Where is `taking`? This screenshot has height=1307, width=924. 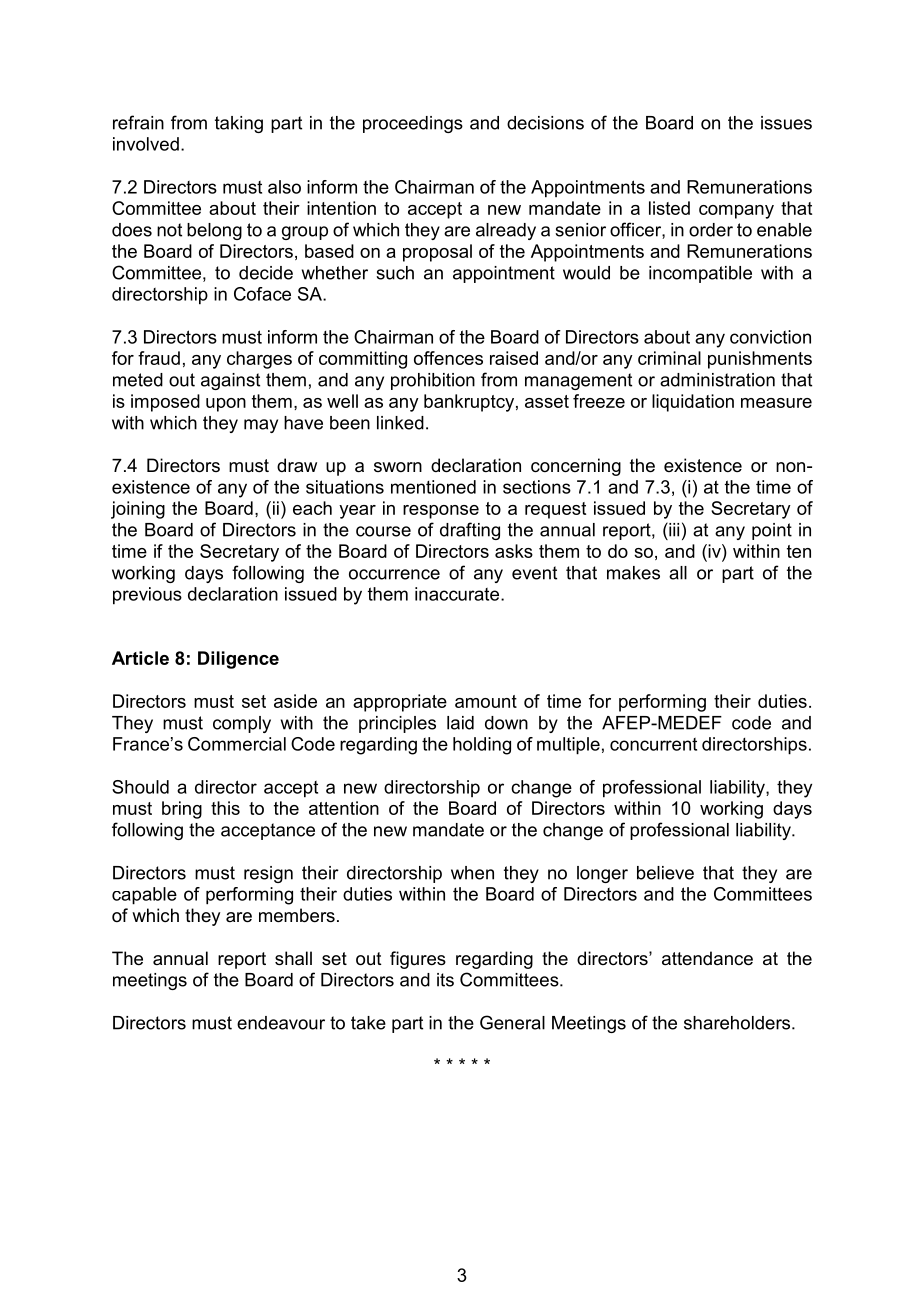 taking is located at coordinates (239, 124).
